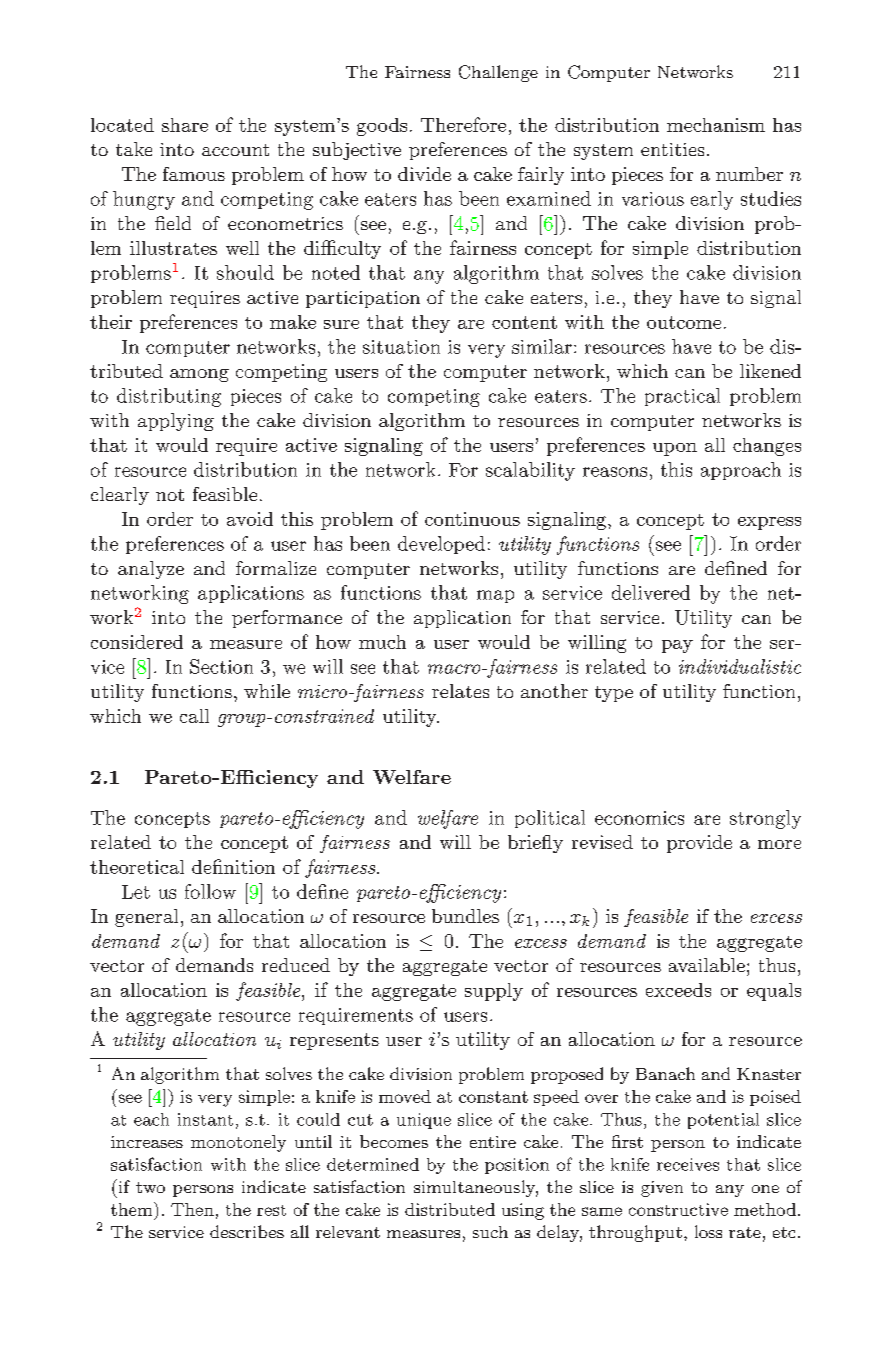 This page has height=1372, width=887. What do you see at coordinates (678, 1209) in the page?
I see `constructive` at bounding box center [678, 1209].
